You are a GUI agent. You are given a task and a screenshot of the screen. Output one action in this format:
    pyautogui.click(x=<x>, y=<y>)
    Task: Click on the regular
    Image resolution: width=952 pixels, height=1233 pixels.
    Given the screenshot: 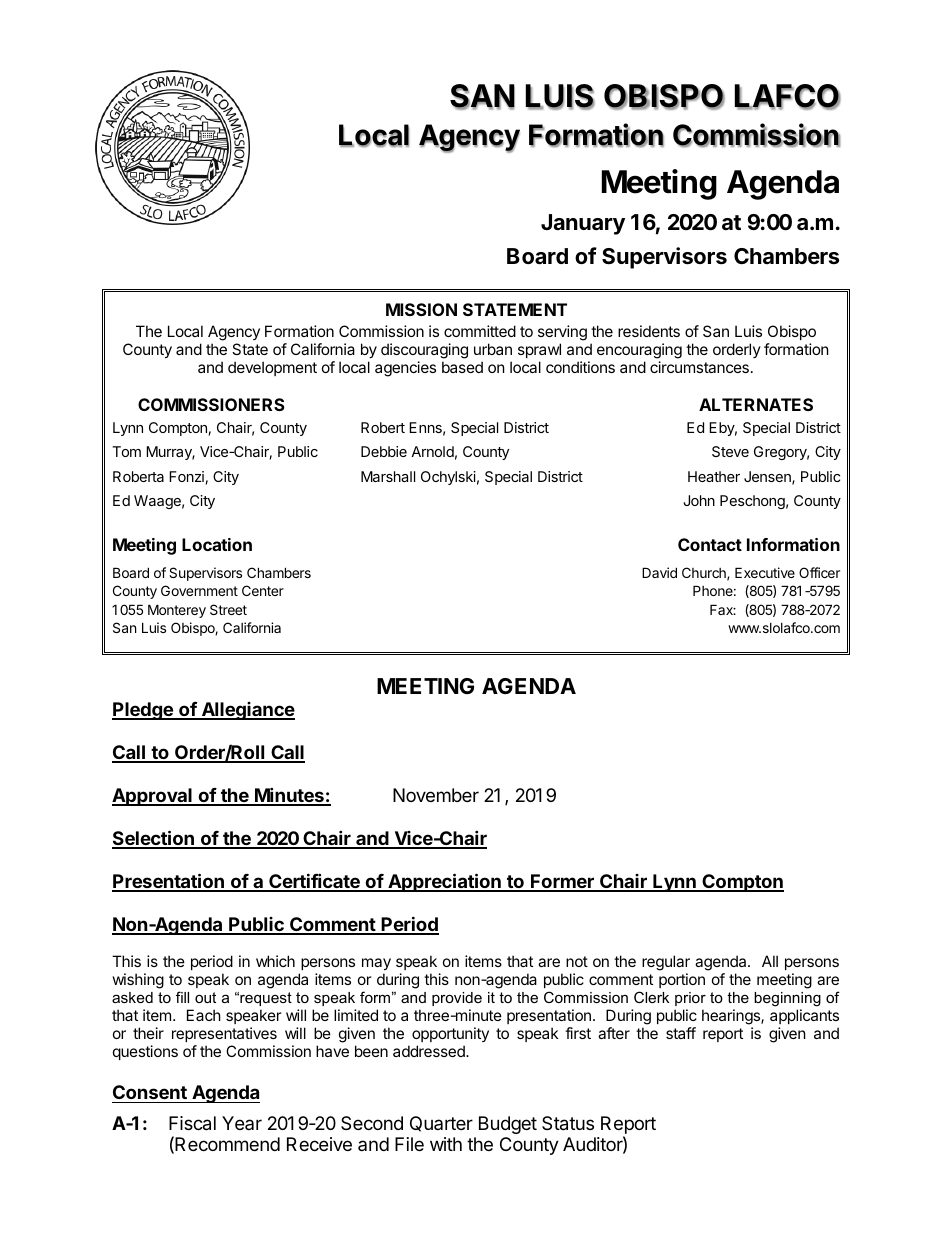 What is the action you would take?
    pyautogui.click(x=666, y=964)
